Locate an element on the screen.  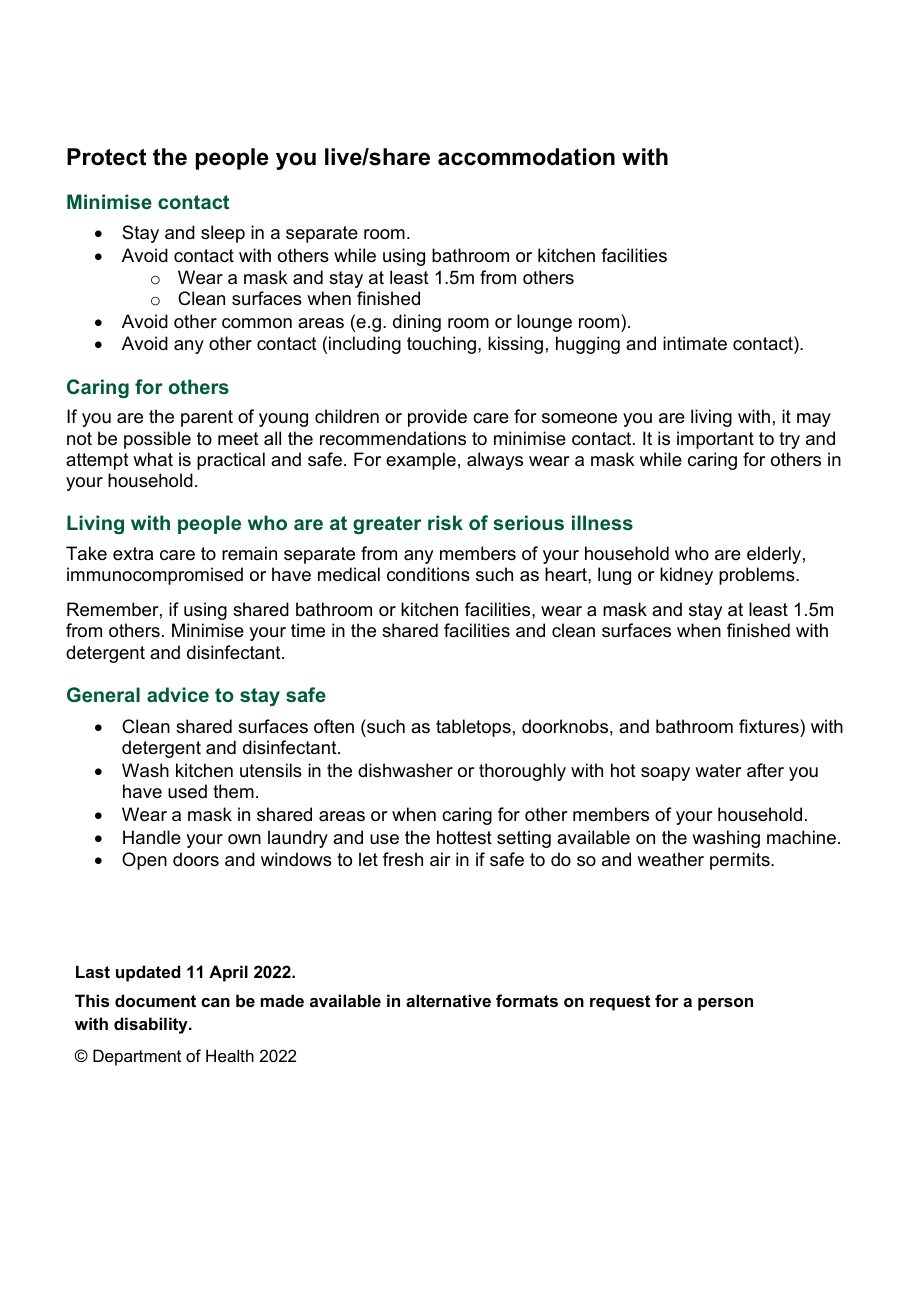
Protect is located at coordinates (106, 157).
